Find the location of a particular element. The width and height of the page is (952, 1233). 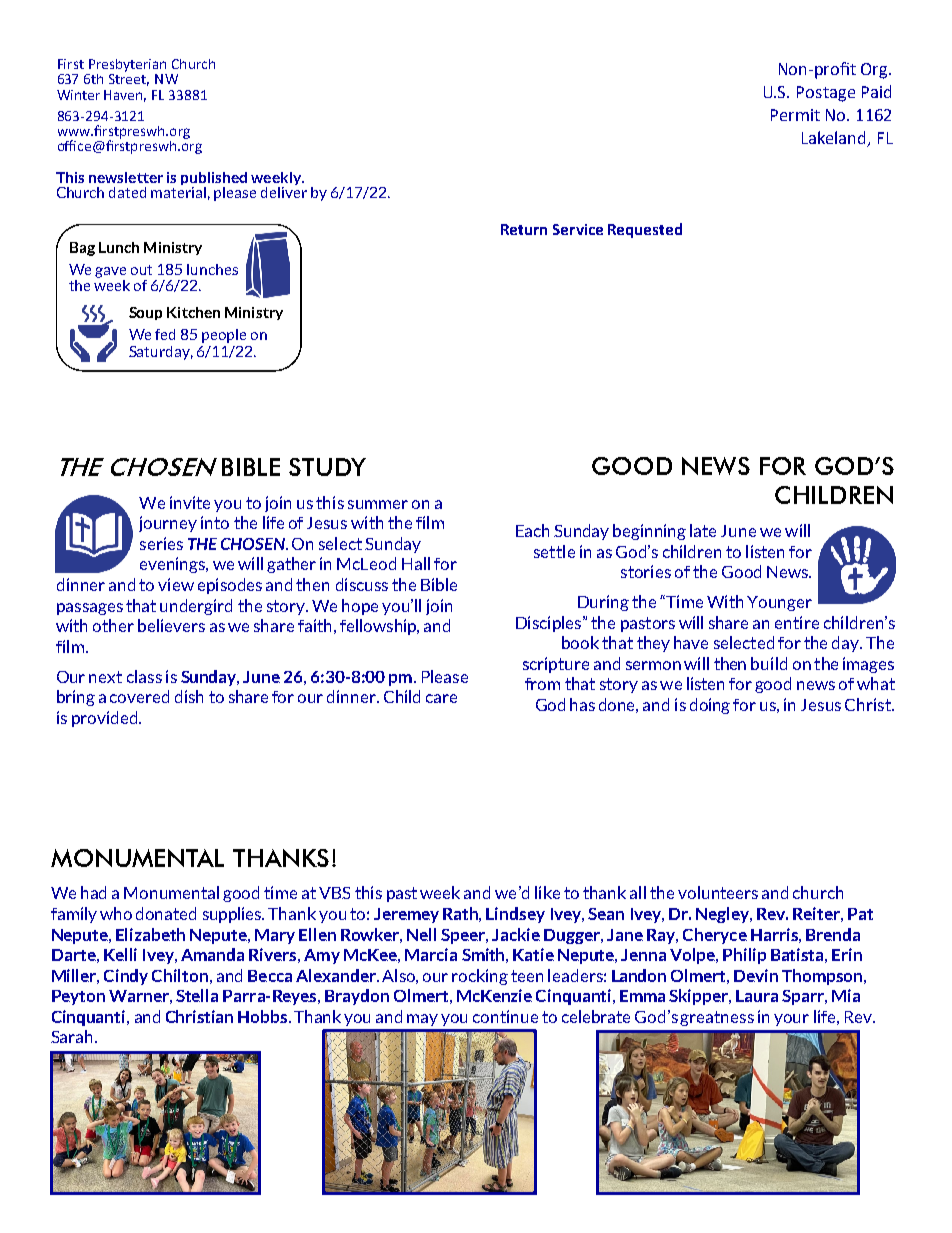

continue is located at coordinates (505, 1016).
